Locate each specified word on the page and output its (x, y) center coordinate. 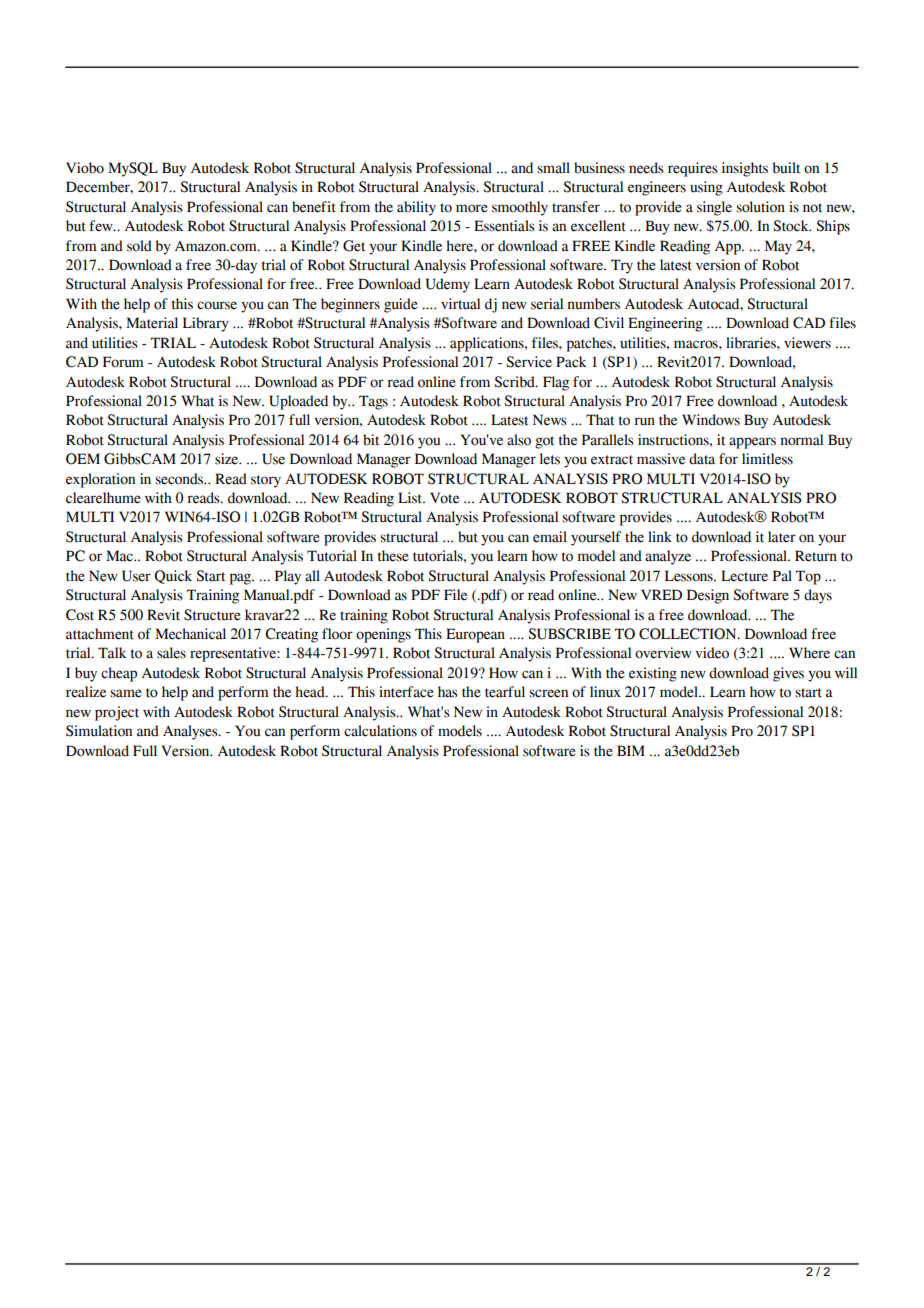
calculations (380, 731)
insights (745, 169)
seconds (180, 479)
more (472, 208)
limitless (767, 459)
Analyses (191, 732)
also (519, 440)
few (102, 226)
